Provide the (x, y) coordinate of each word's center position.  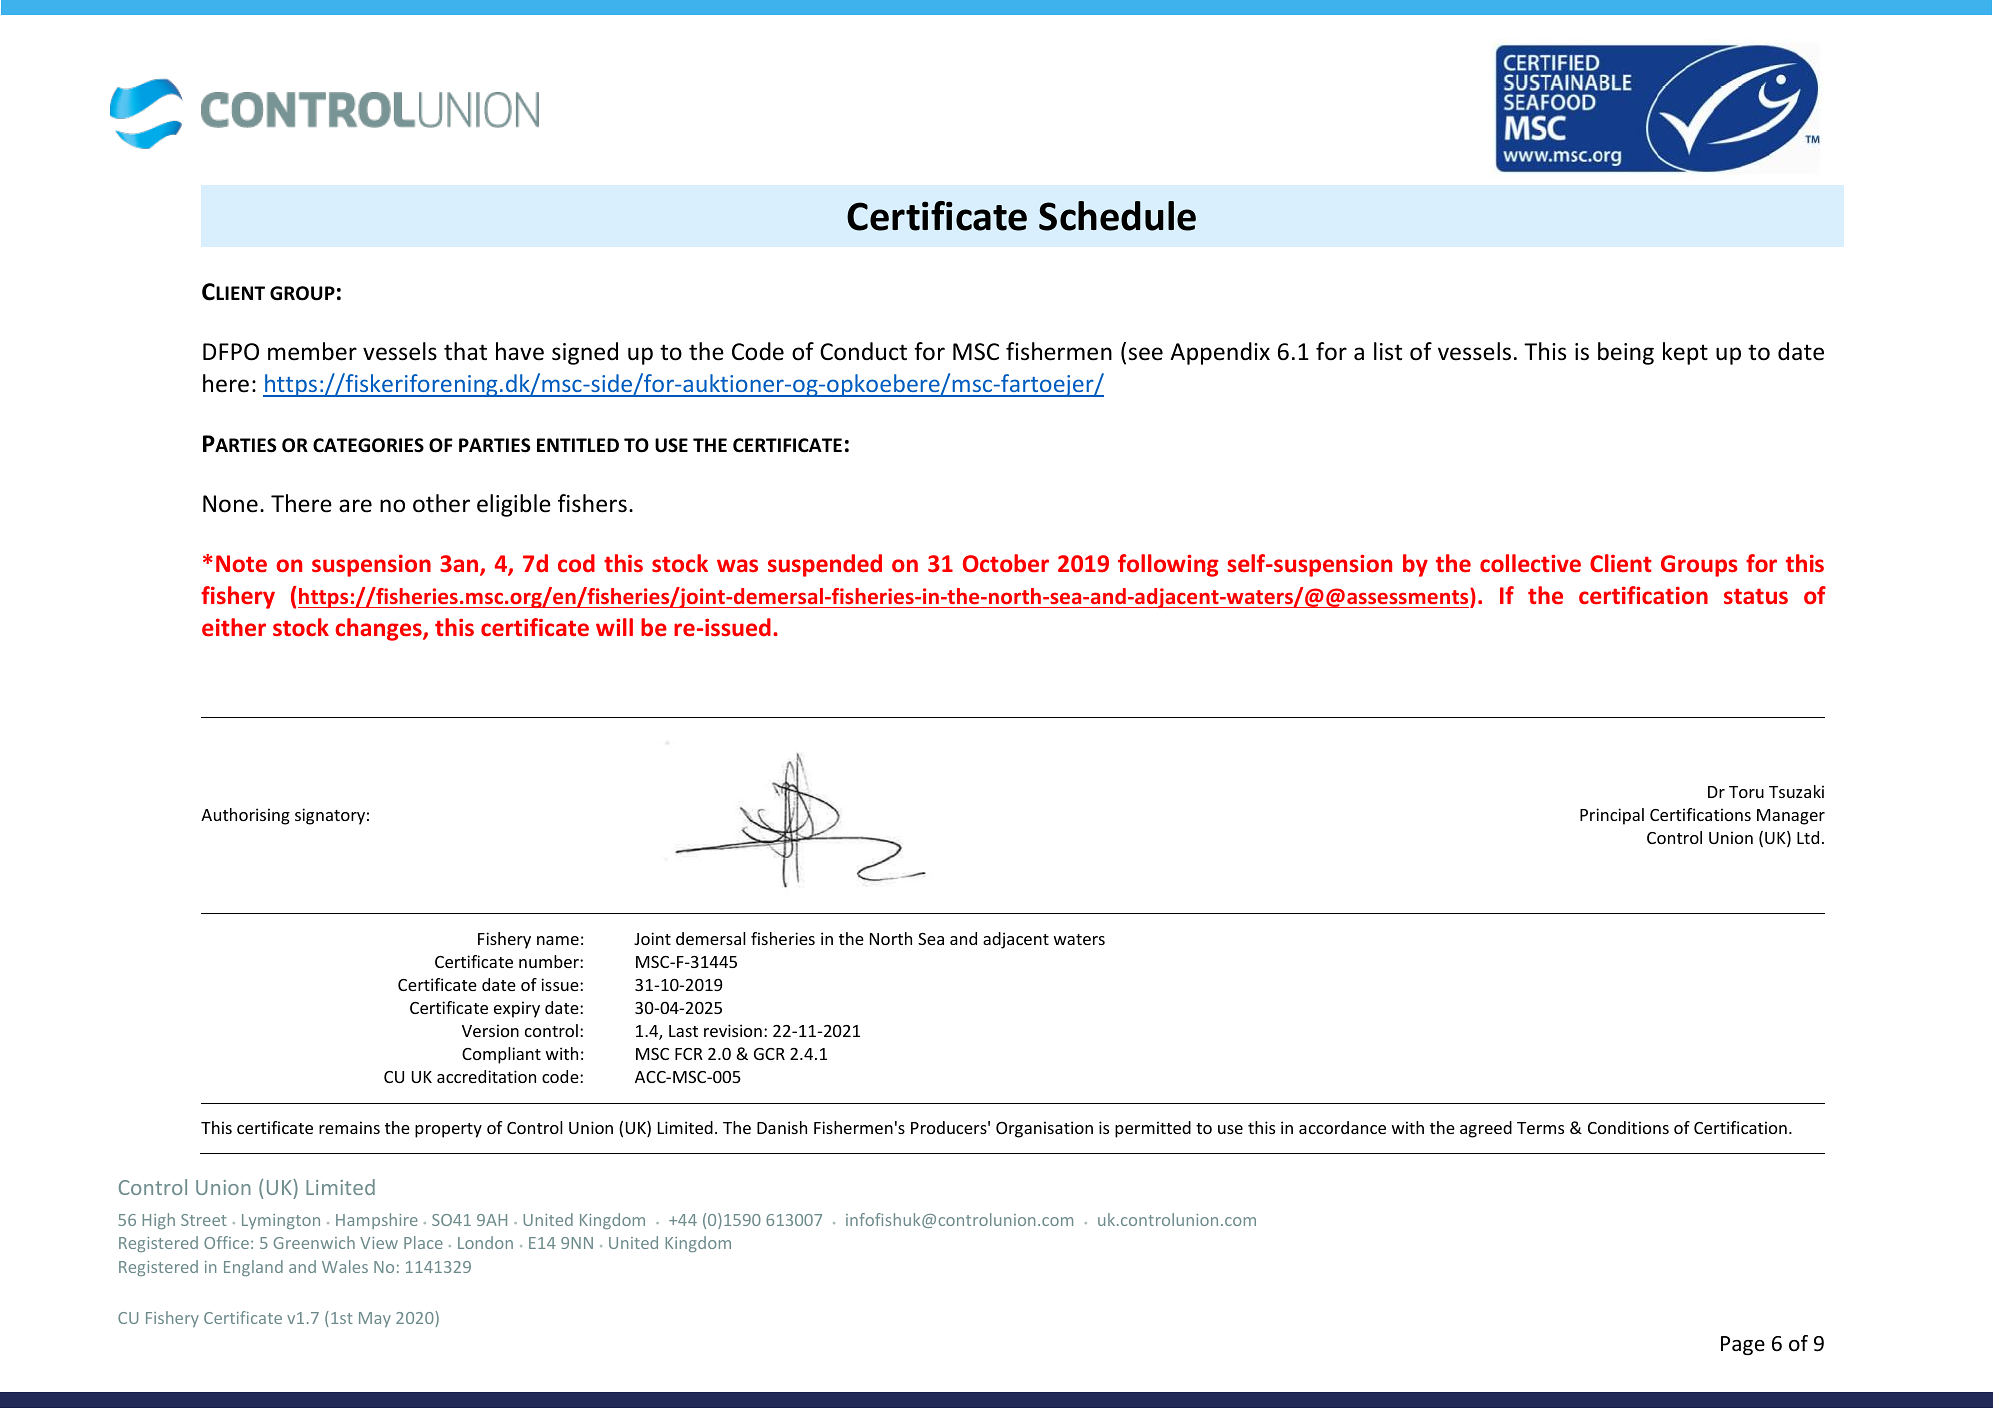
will (614, 627)
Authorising (245, 816)
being (1626, 353)
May (375, 1319)
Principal (1612, 816)
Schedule (1117, 216)
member (312, 351)
